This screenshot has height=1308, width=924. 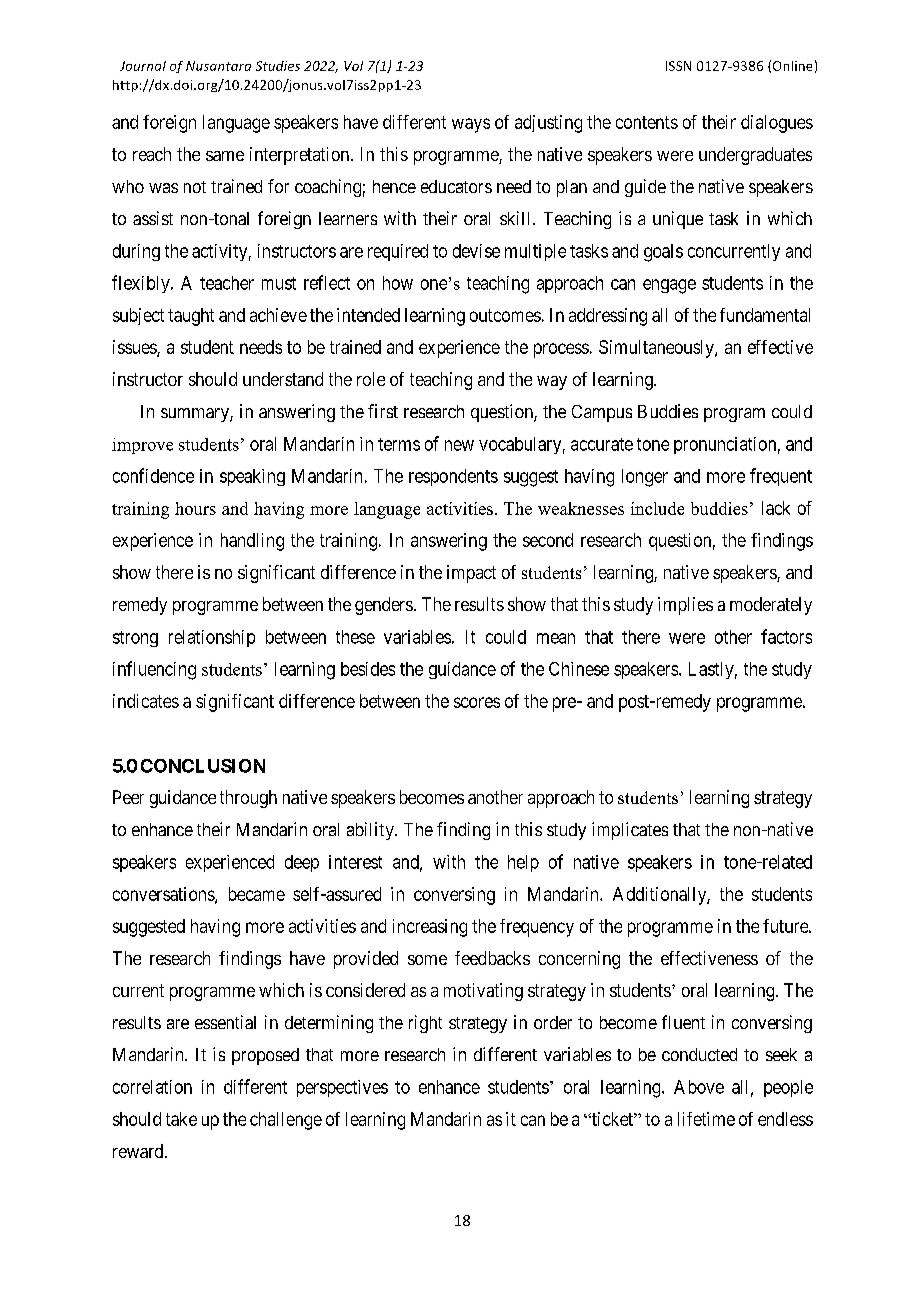 I want to click on relationship, so click(x=212, y=638).
